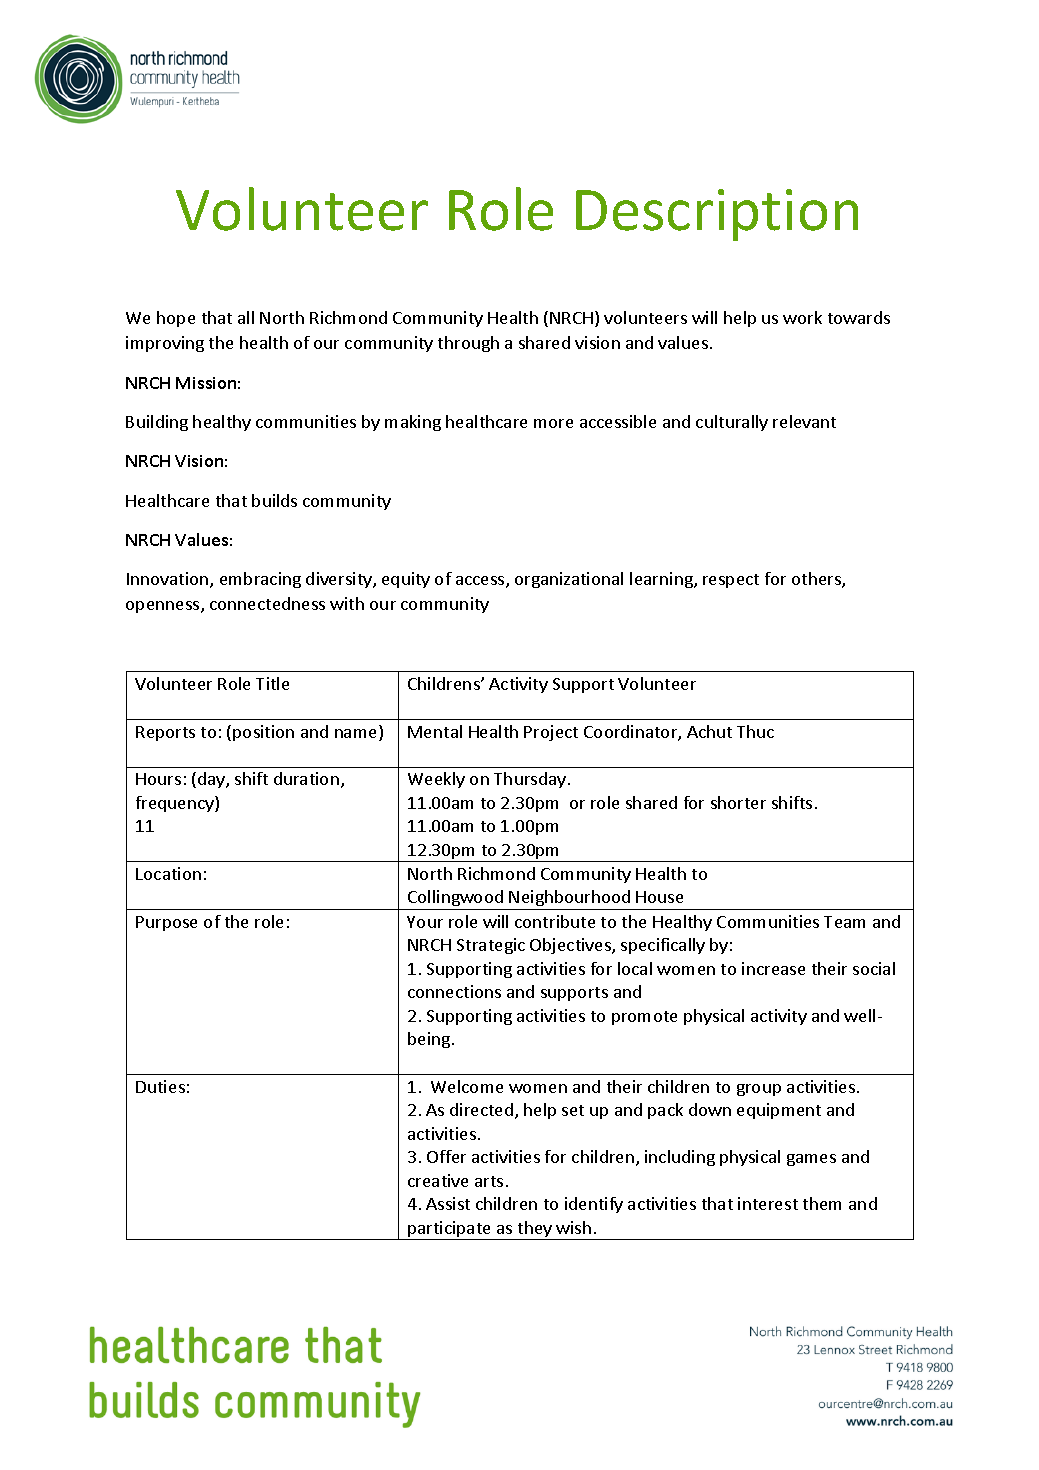 The height and width of the screenshot is (1470, 1039). What do you see at coordinates (168, 873) in the screenshot?
I see `Location` at bounding box center [168, 873].
